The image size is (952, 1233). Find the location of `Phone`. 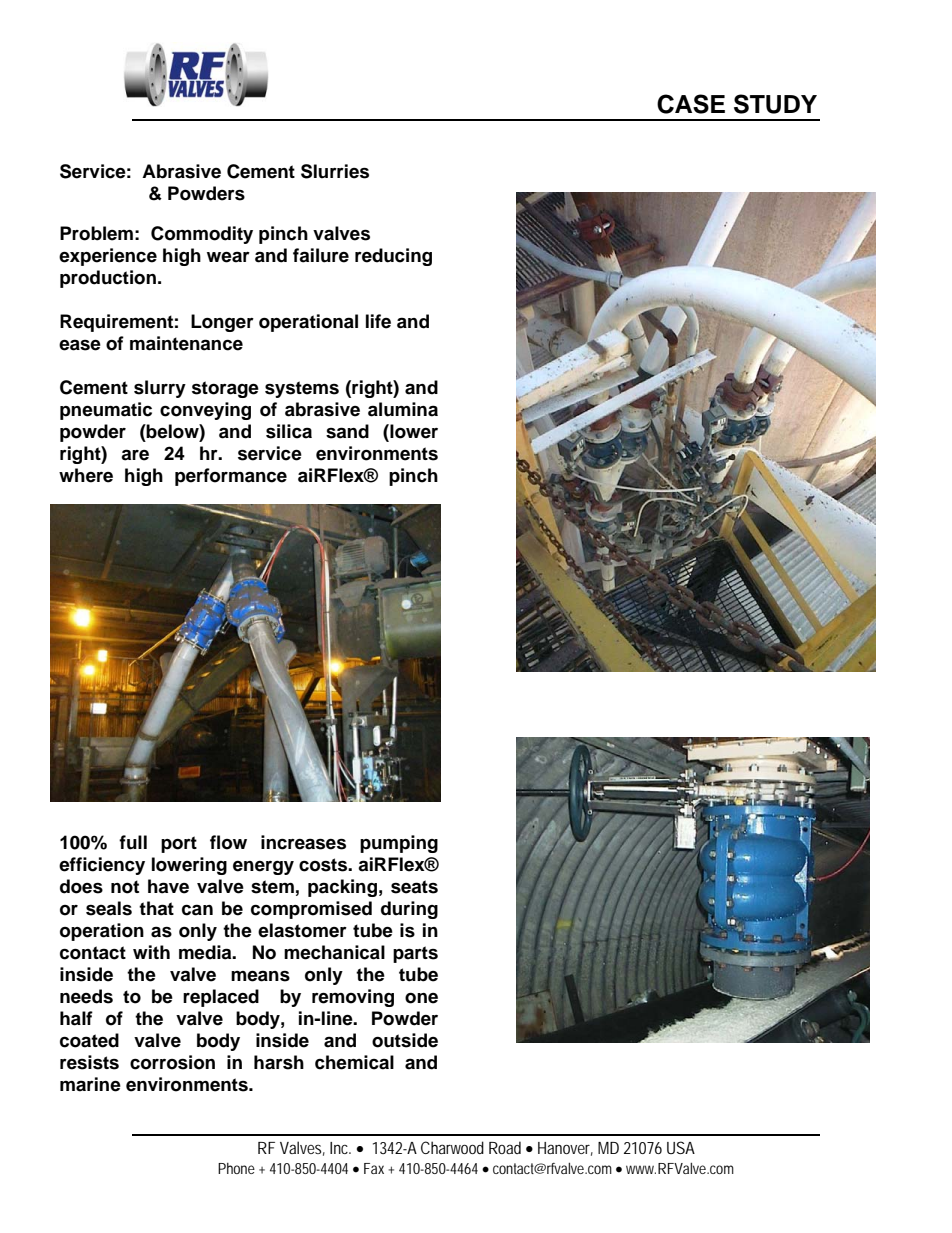

Phone is located at coordinates (236, 1168).
